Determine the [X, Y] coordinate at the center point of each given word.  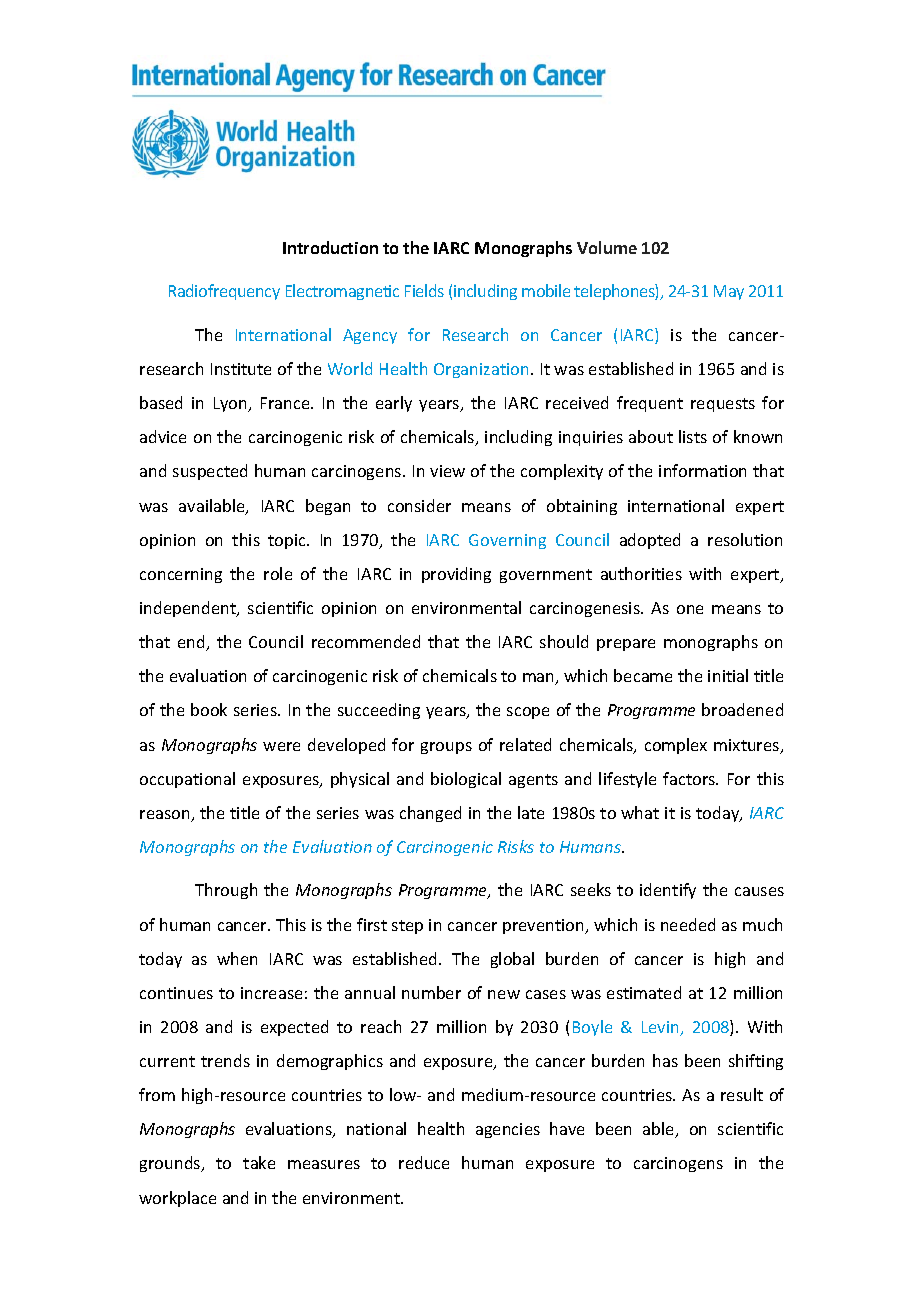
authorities [641, 573]
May [729, 292]
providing [456, 575]
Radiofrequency [224, 292]
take [259, 1162]
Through [226, 891]
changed [430, 814]
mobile [546, 290]
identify [668, 891]
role [278, 573]
